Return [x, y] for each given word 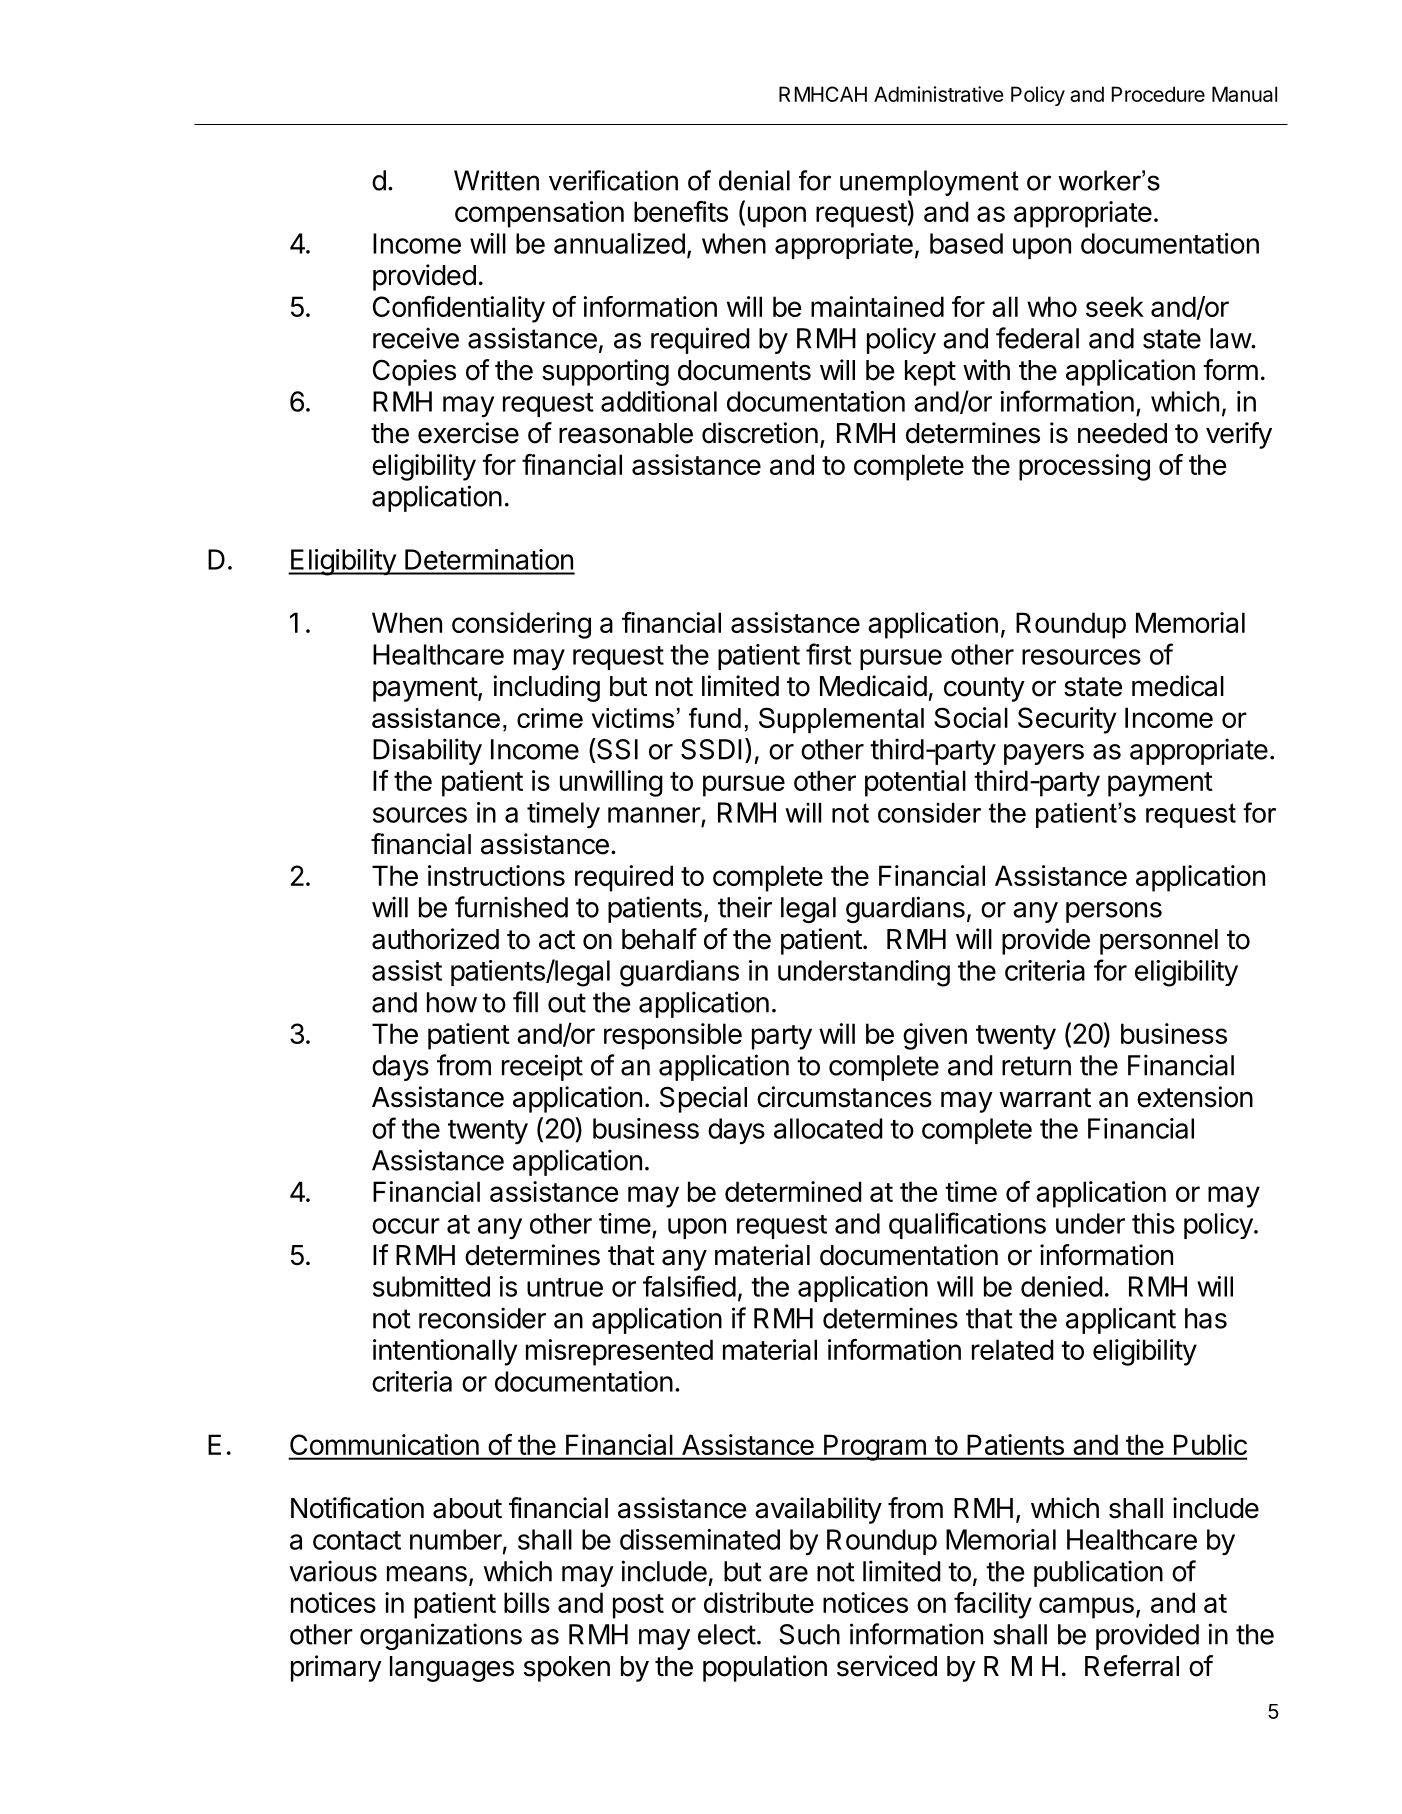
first [829, 654]
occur [406, 1226]
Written [496, 180]
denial [754, 180]
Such [809, 1634]
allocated [828, 1128]
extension [1195, 1097]
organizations [441, 1636]
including [547, 688]
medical [1178, 686]
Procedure [1158, 94]
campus [1086, 1608]
